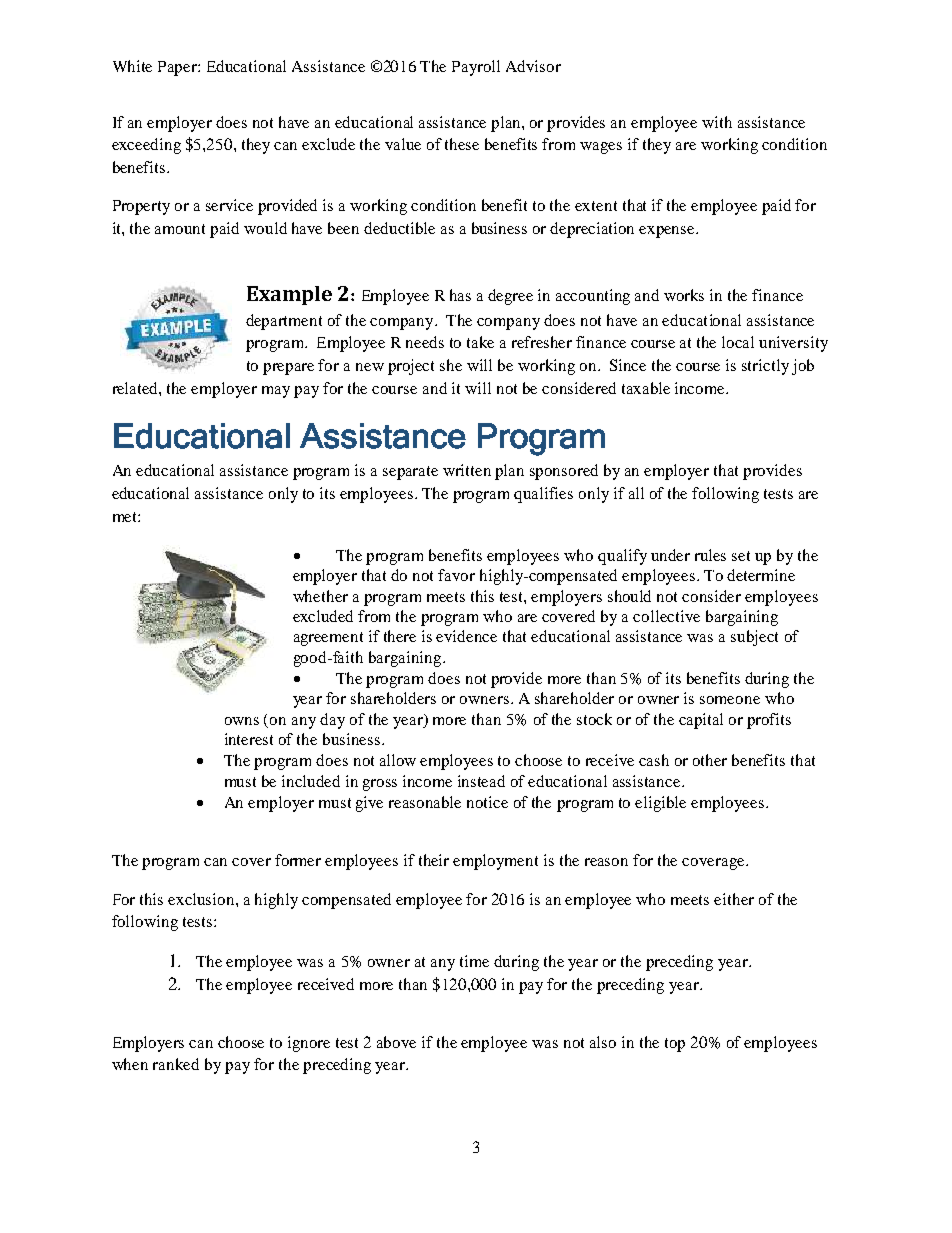  Describe the element at coordinates (396, 1042) in the document. I see `above` at that location.
